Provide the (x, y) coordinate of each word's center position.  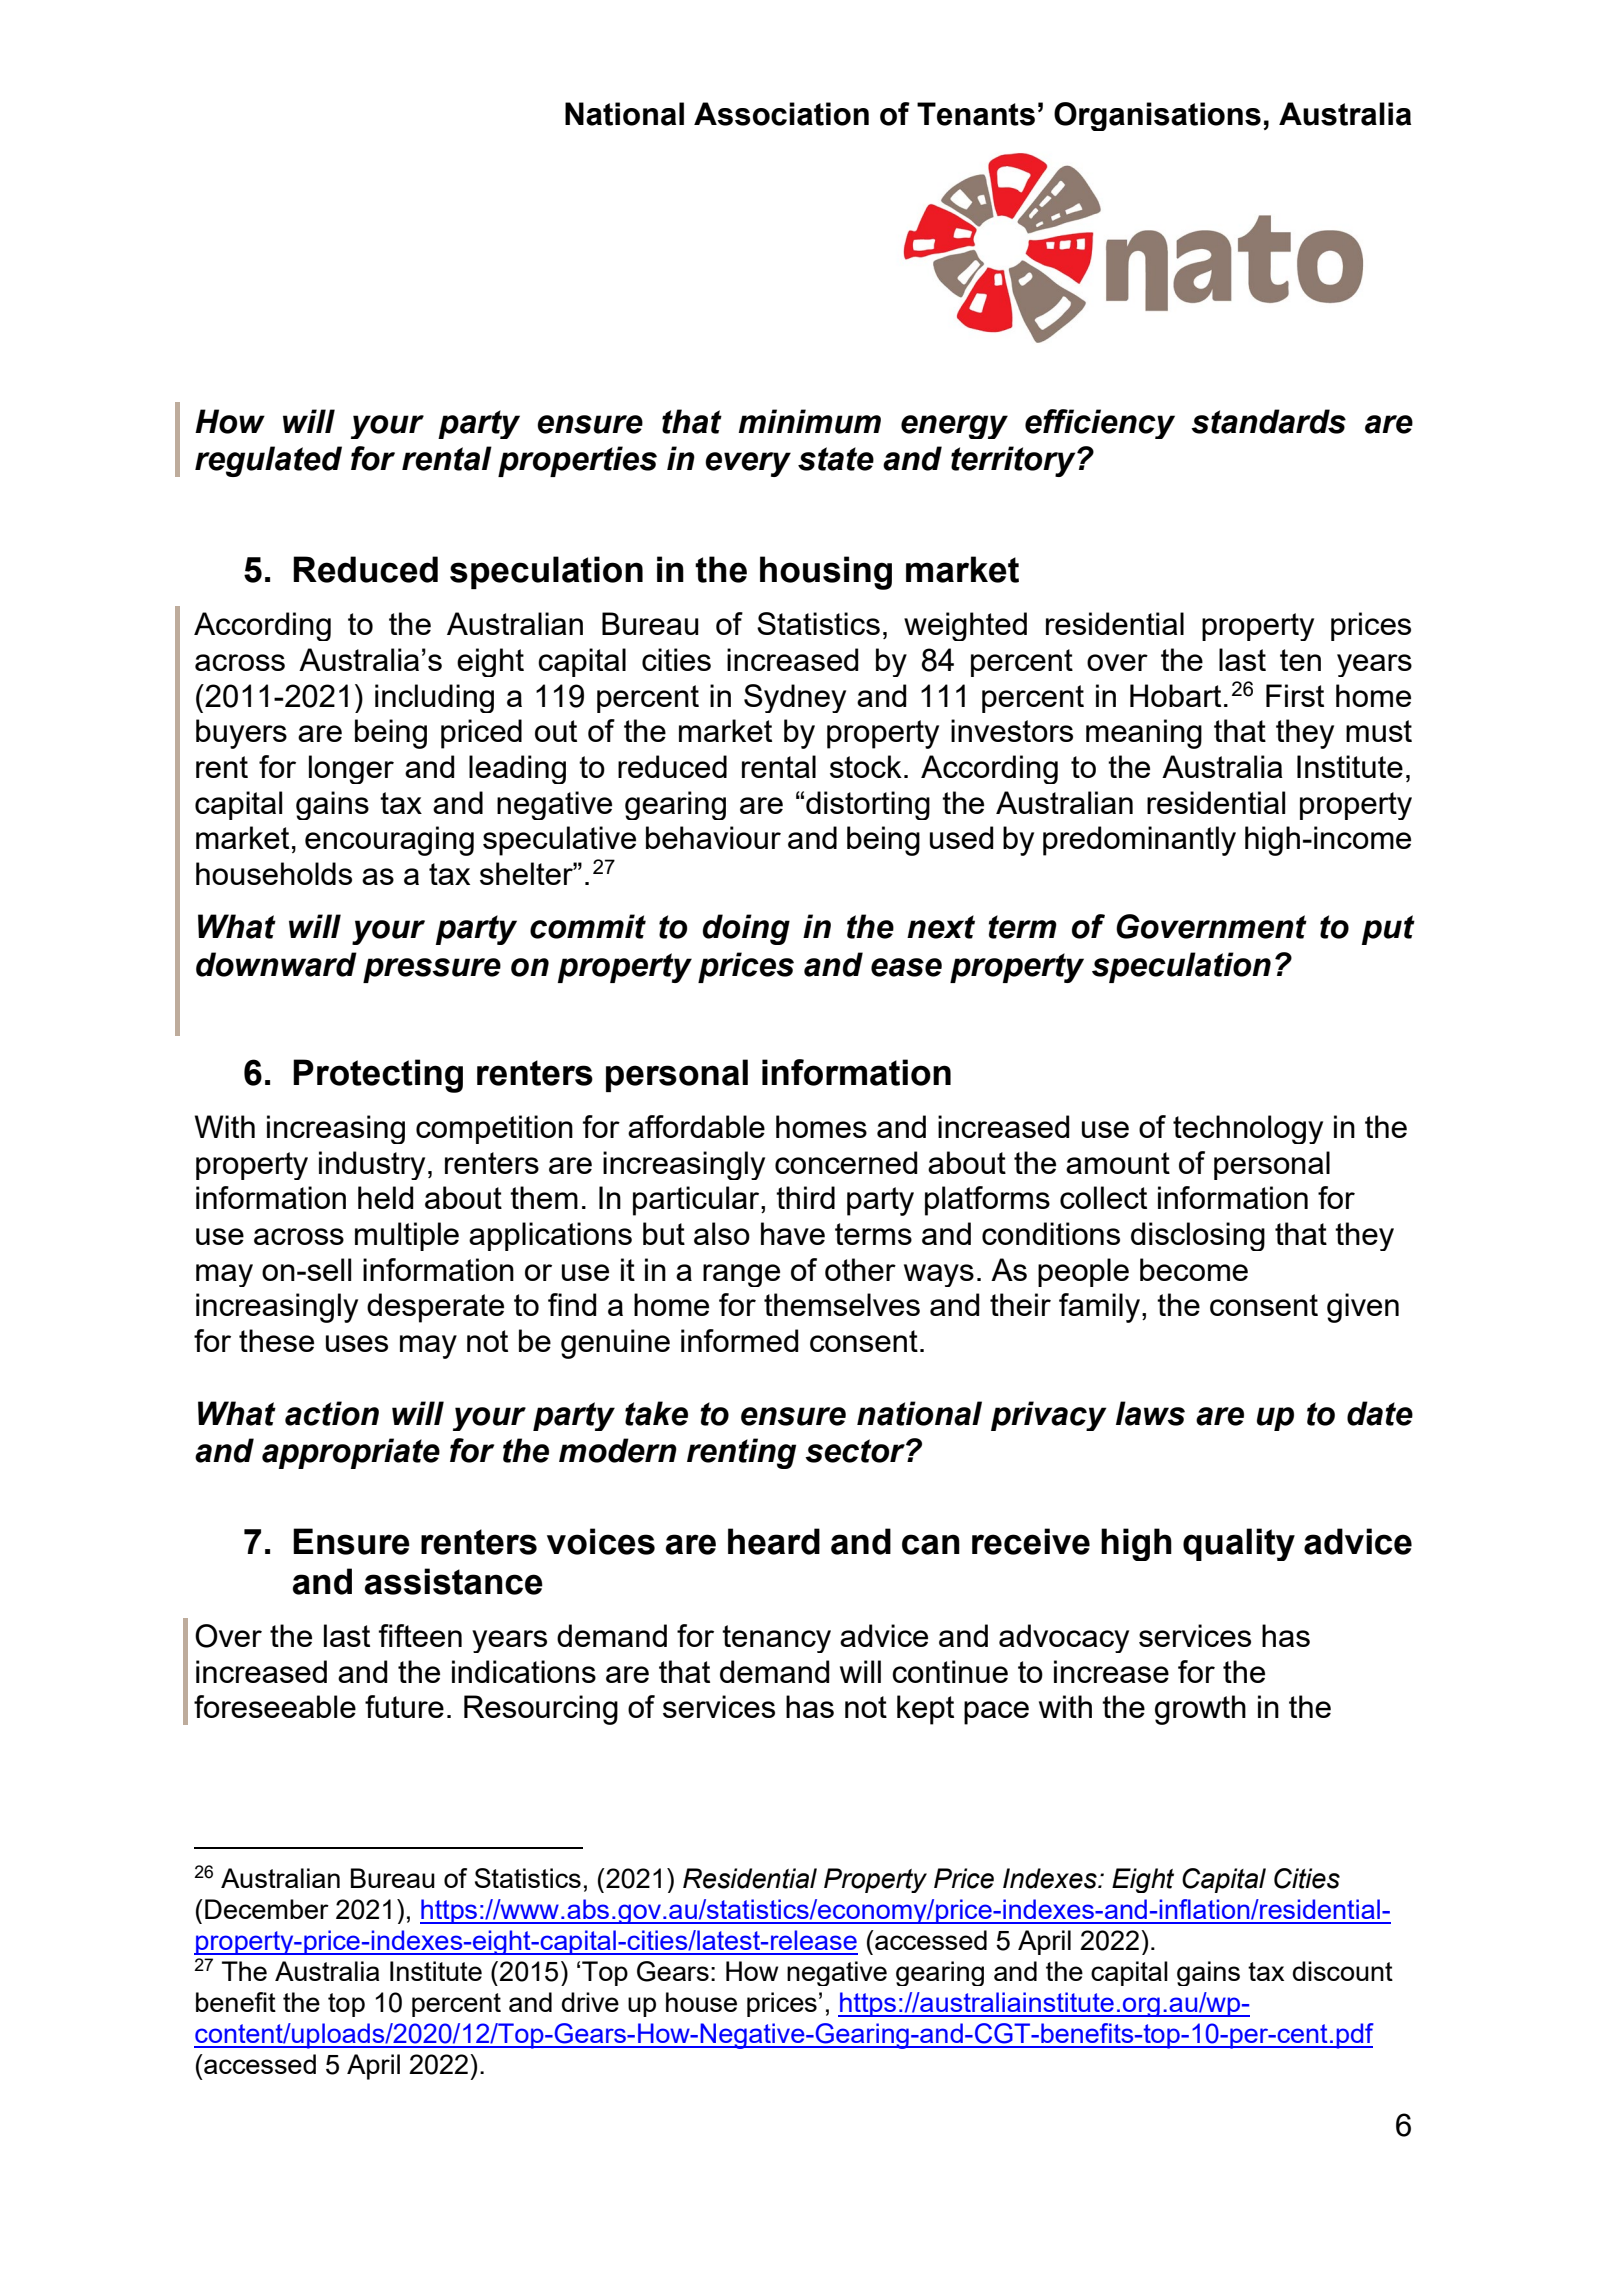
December (267, 1909)
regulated (268, 461)
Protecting (378, 1076)
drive (590, 2002)
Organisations (1157, 116)
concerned (846, 1162)
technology (1248, 1129)
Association (781, 114)
